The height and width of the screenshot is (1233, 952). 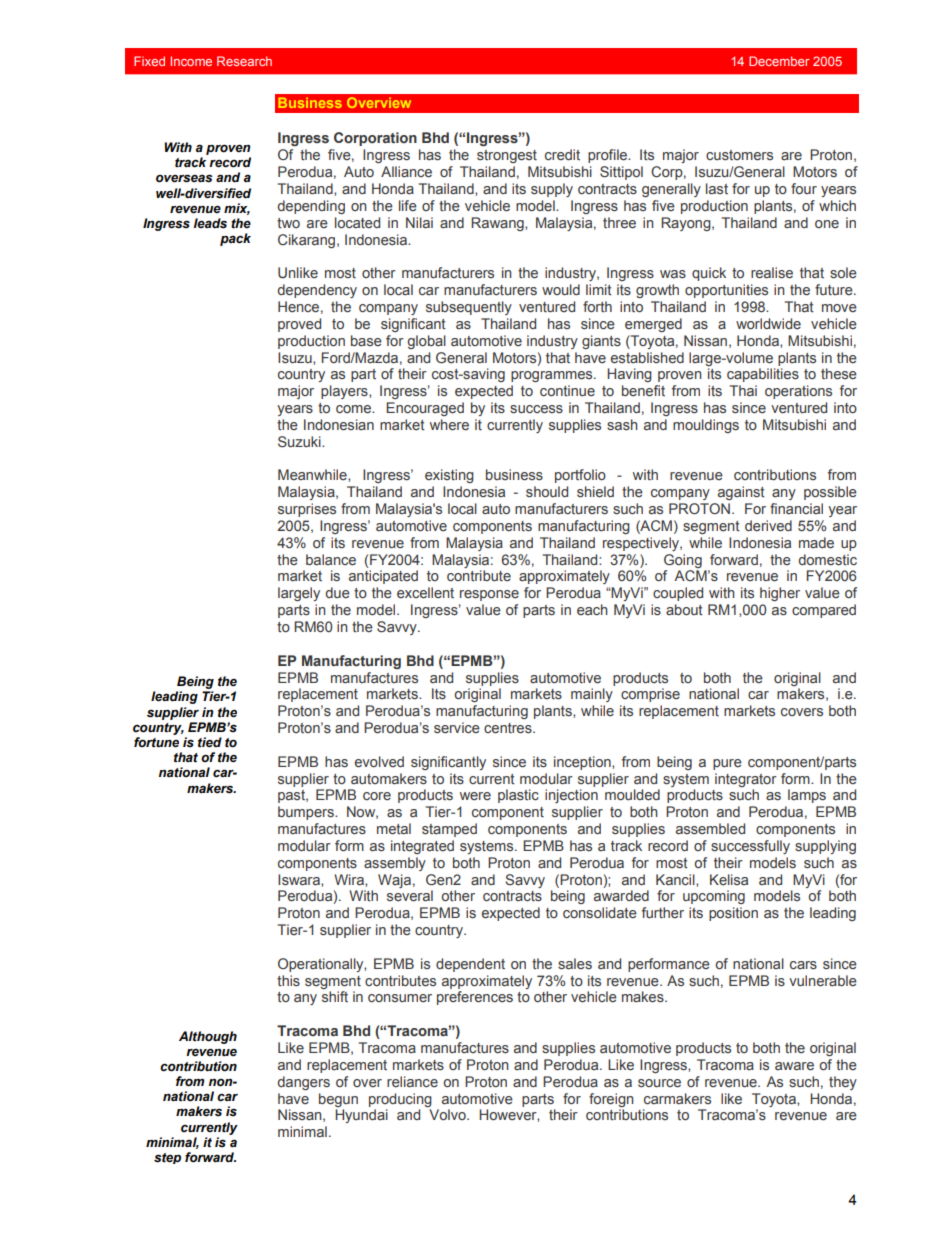 I want to click on December, so click(x=779, y=61).
